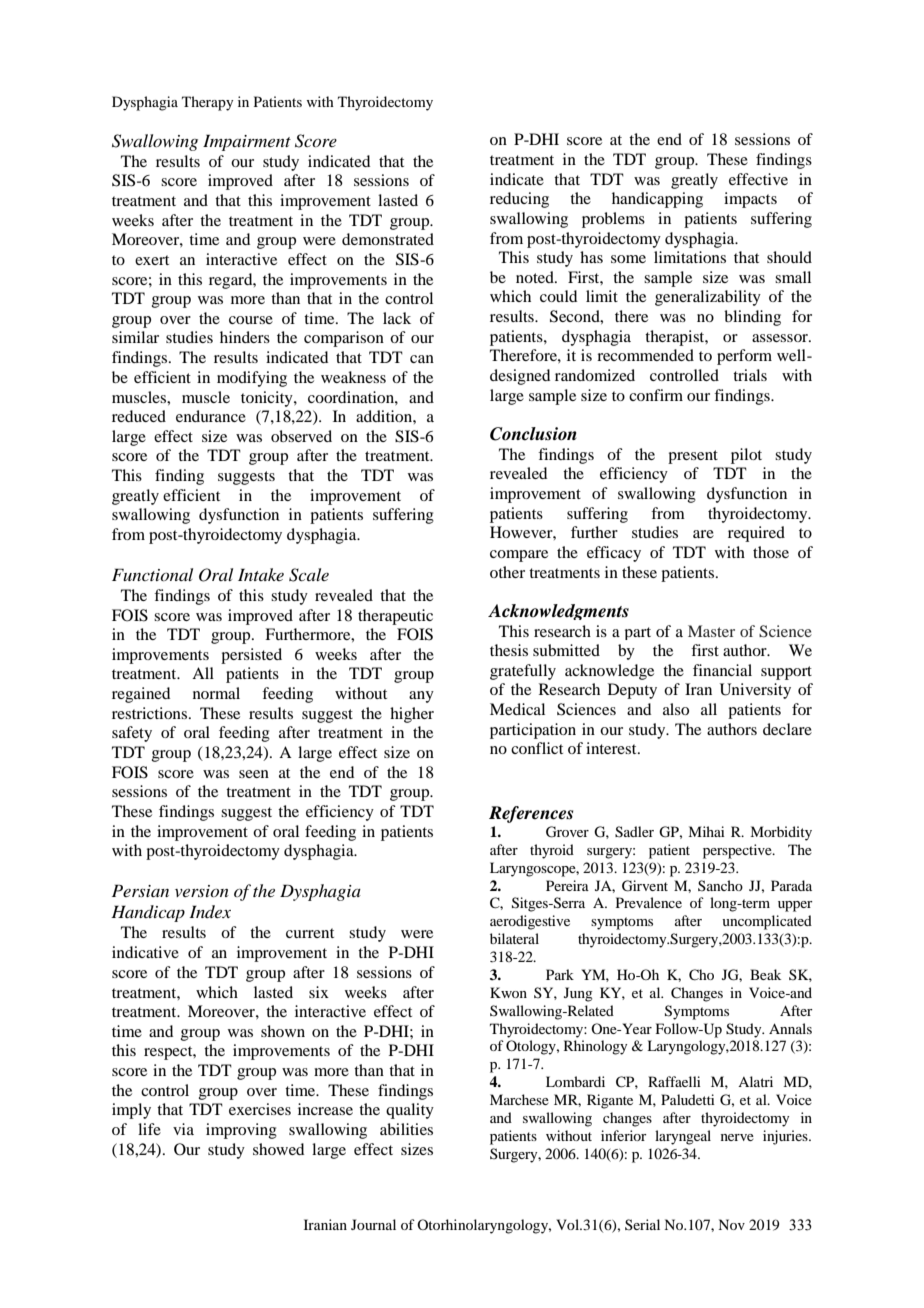 This screenshot has width=924, height=1308. What do you see at coordinates (406, 1129) in the screenshot?
I see `abilities` at bounding box center [406, 1129].
